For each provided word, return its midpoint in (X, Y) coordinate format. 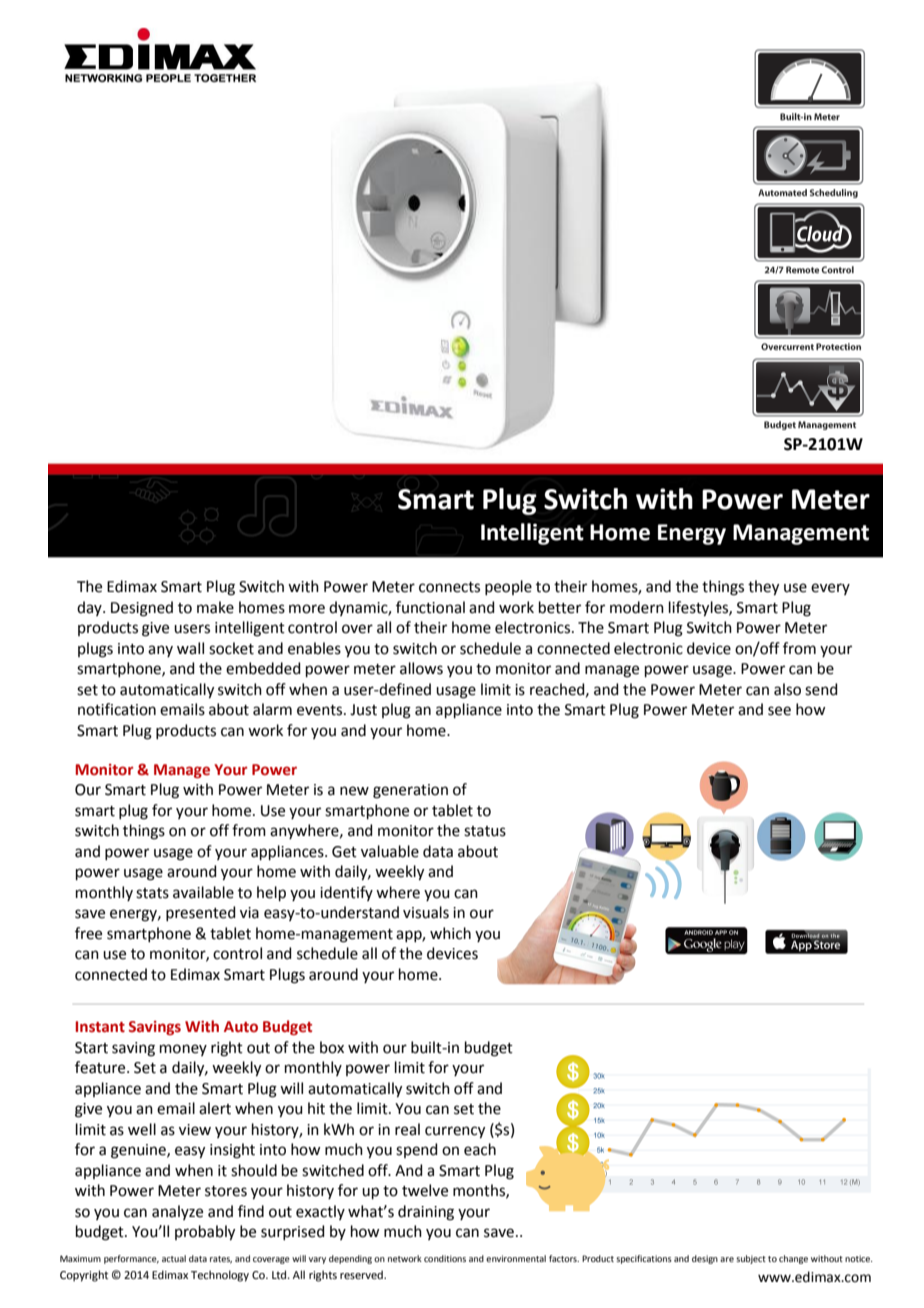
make (215, 607)
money (183, 1050)
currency (455, 1132)
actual (174, 1258)
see (779, 711)
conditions (445, 1258)
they (763, 588)
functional (430, 607)
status (485, 831)
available (203, 892)
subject (751, 1259)
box (332, 1047)
